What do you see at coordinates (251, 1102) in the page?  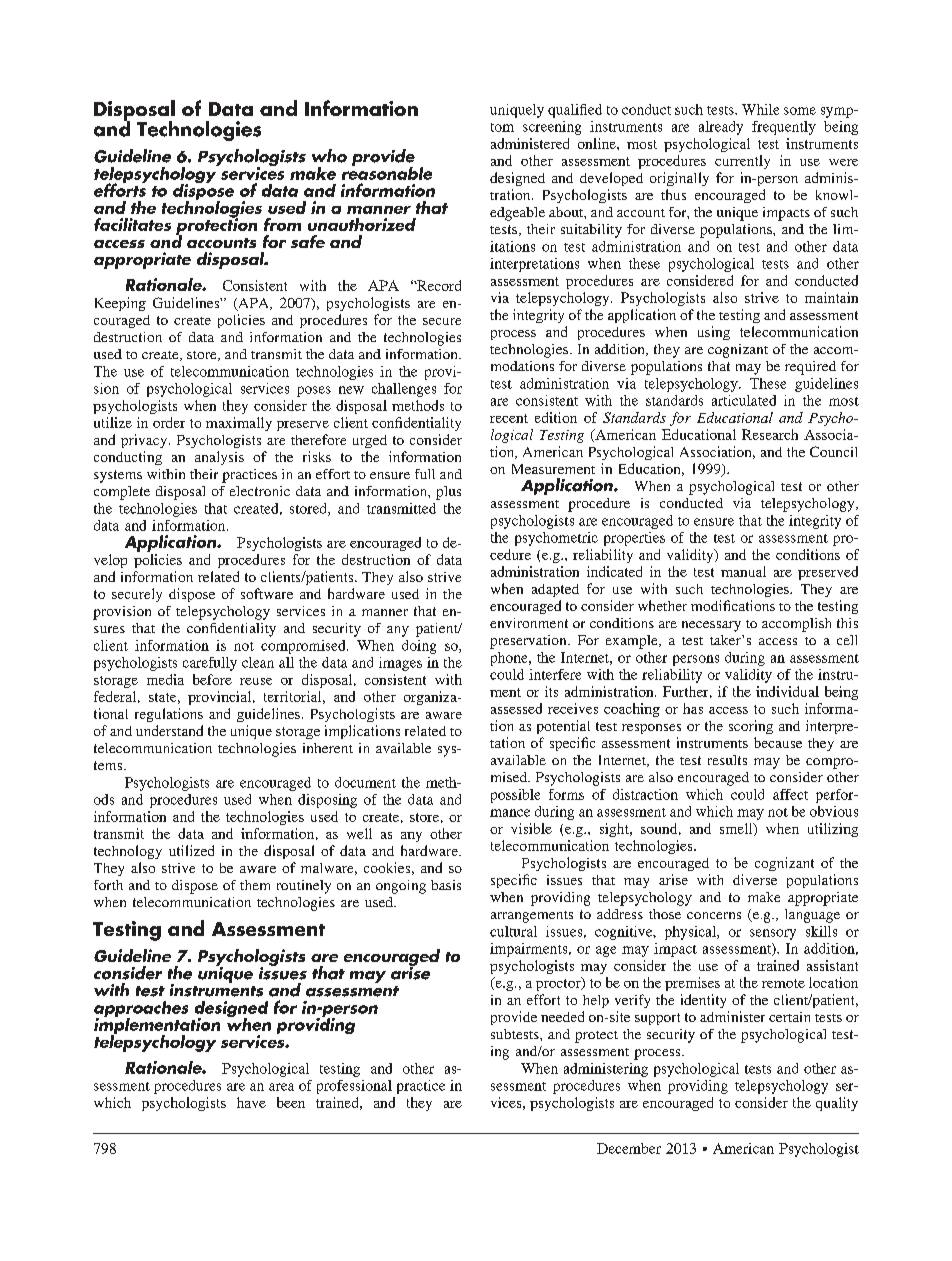 I see `have` at bounding box center [251, 1102].
